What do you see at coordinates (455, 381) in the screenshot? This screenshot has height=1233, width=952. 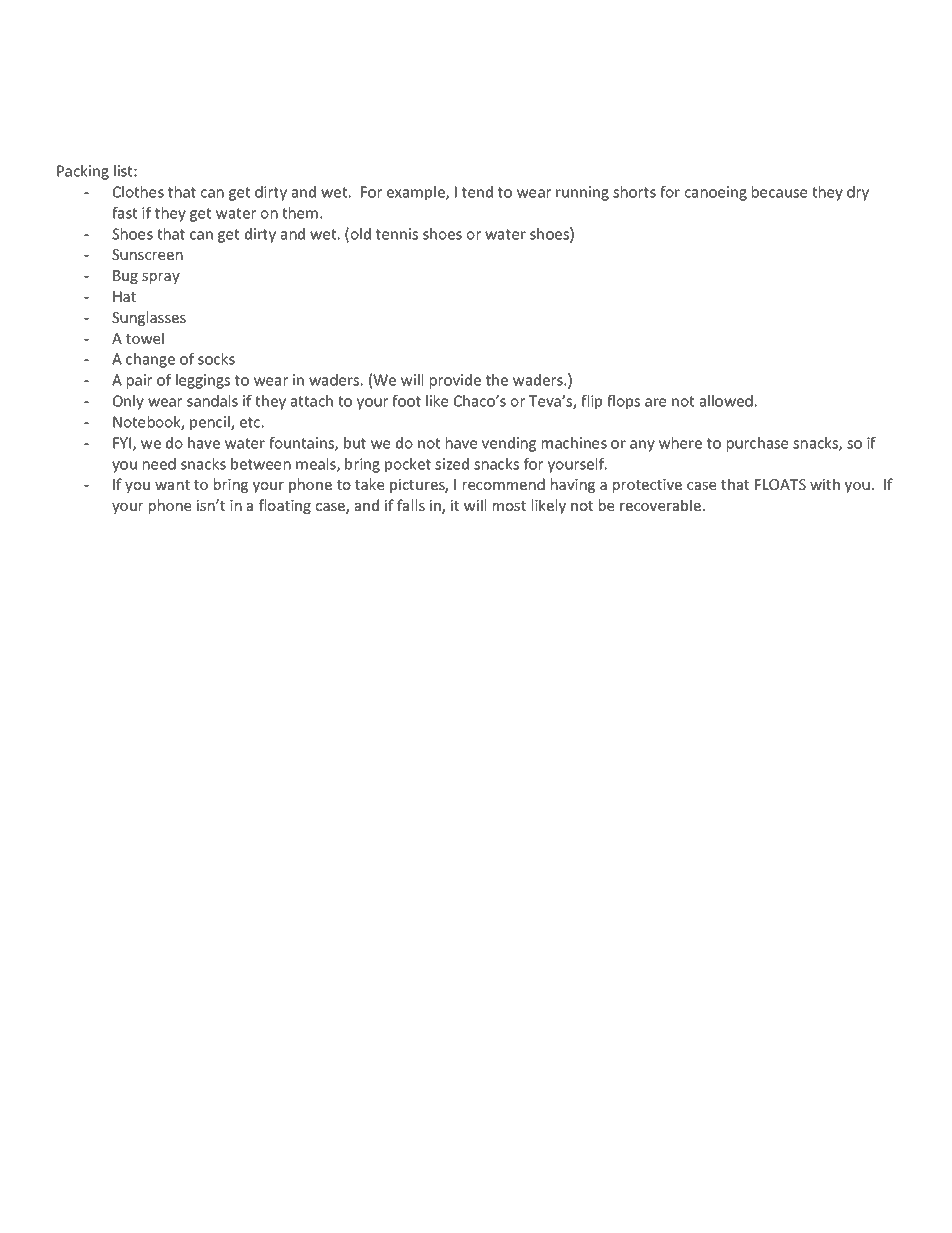 I see `provide` at bounding box center [455, 381].
